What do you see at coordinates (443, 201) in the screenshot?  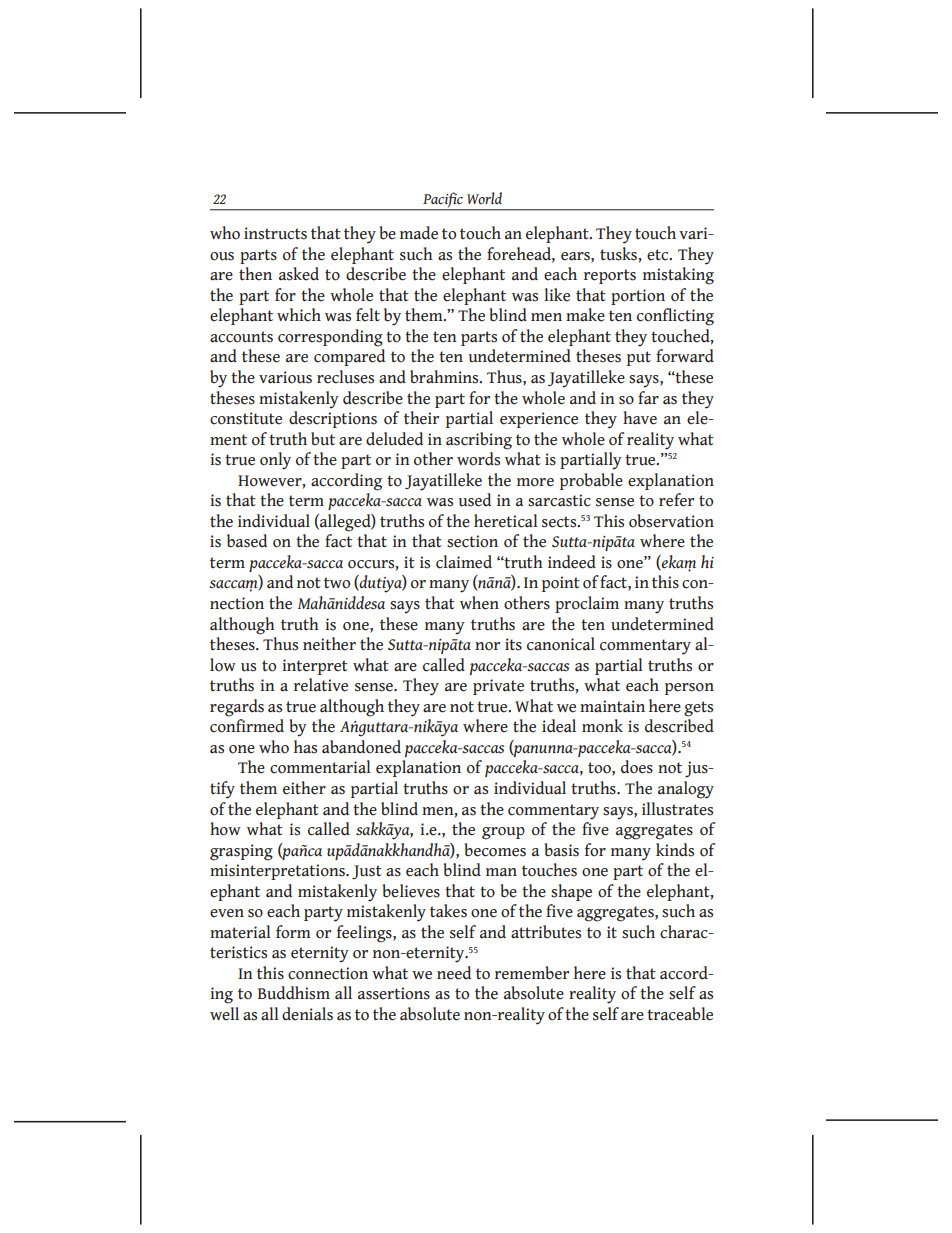 I see `Pacific` at bounding box center [443, 201].
